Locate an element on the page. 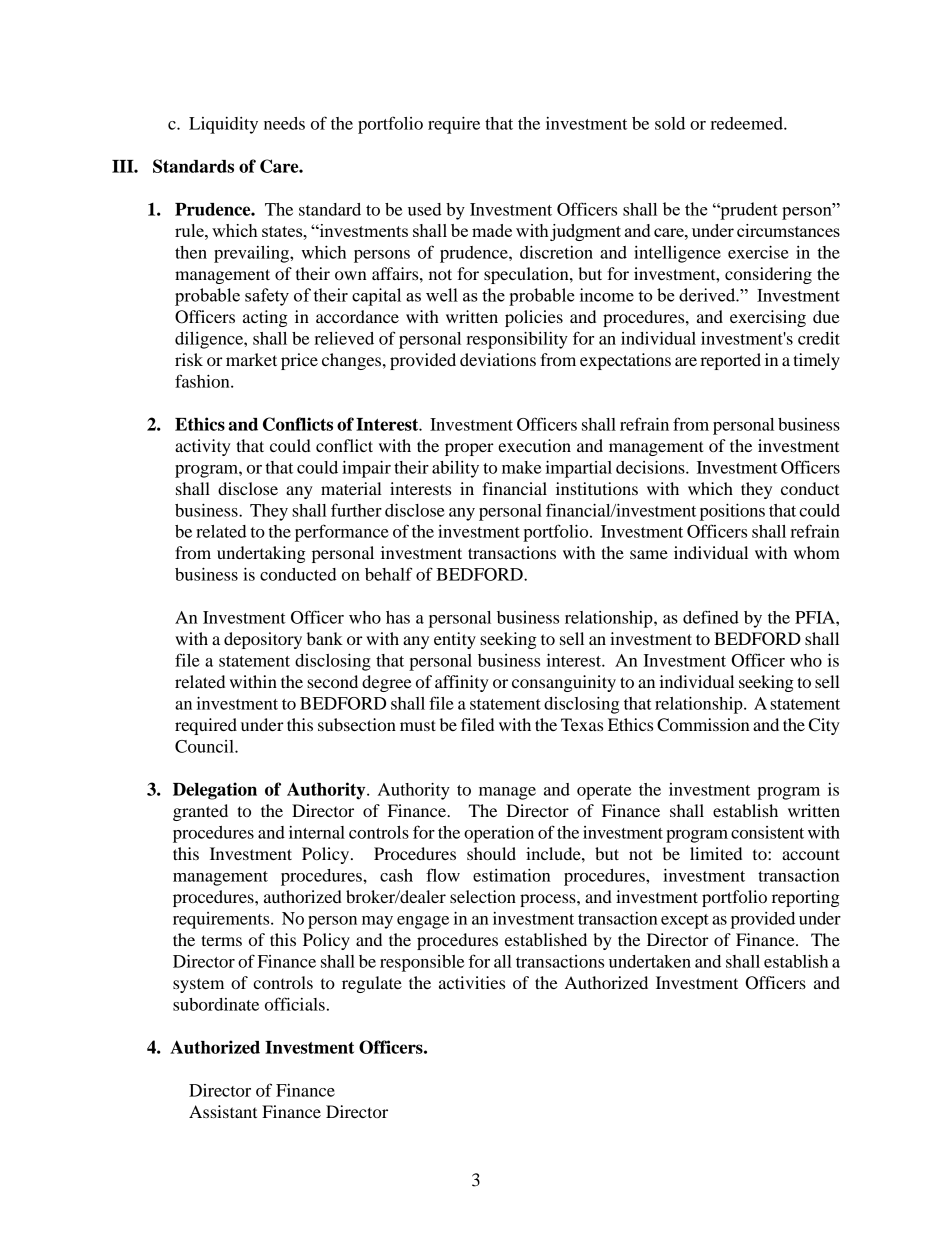  defined is located at coordinates (711, 617).
